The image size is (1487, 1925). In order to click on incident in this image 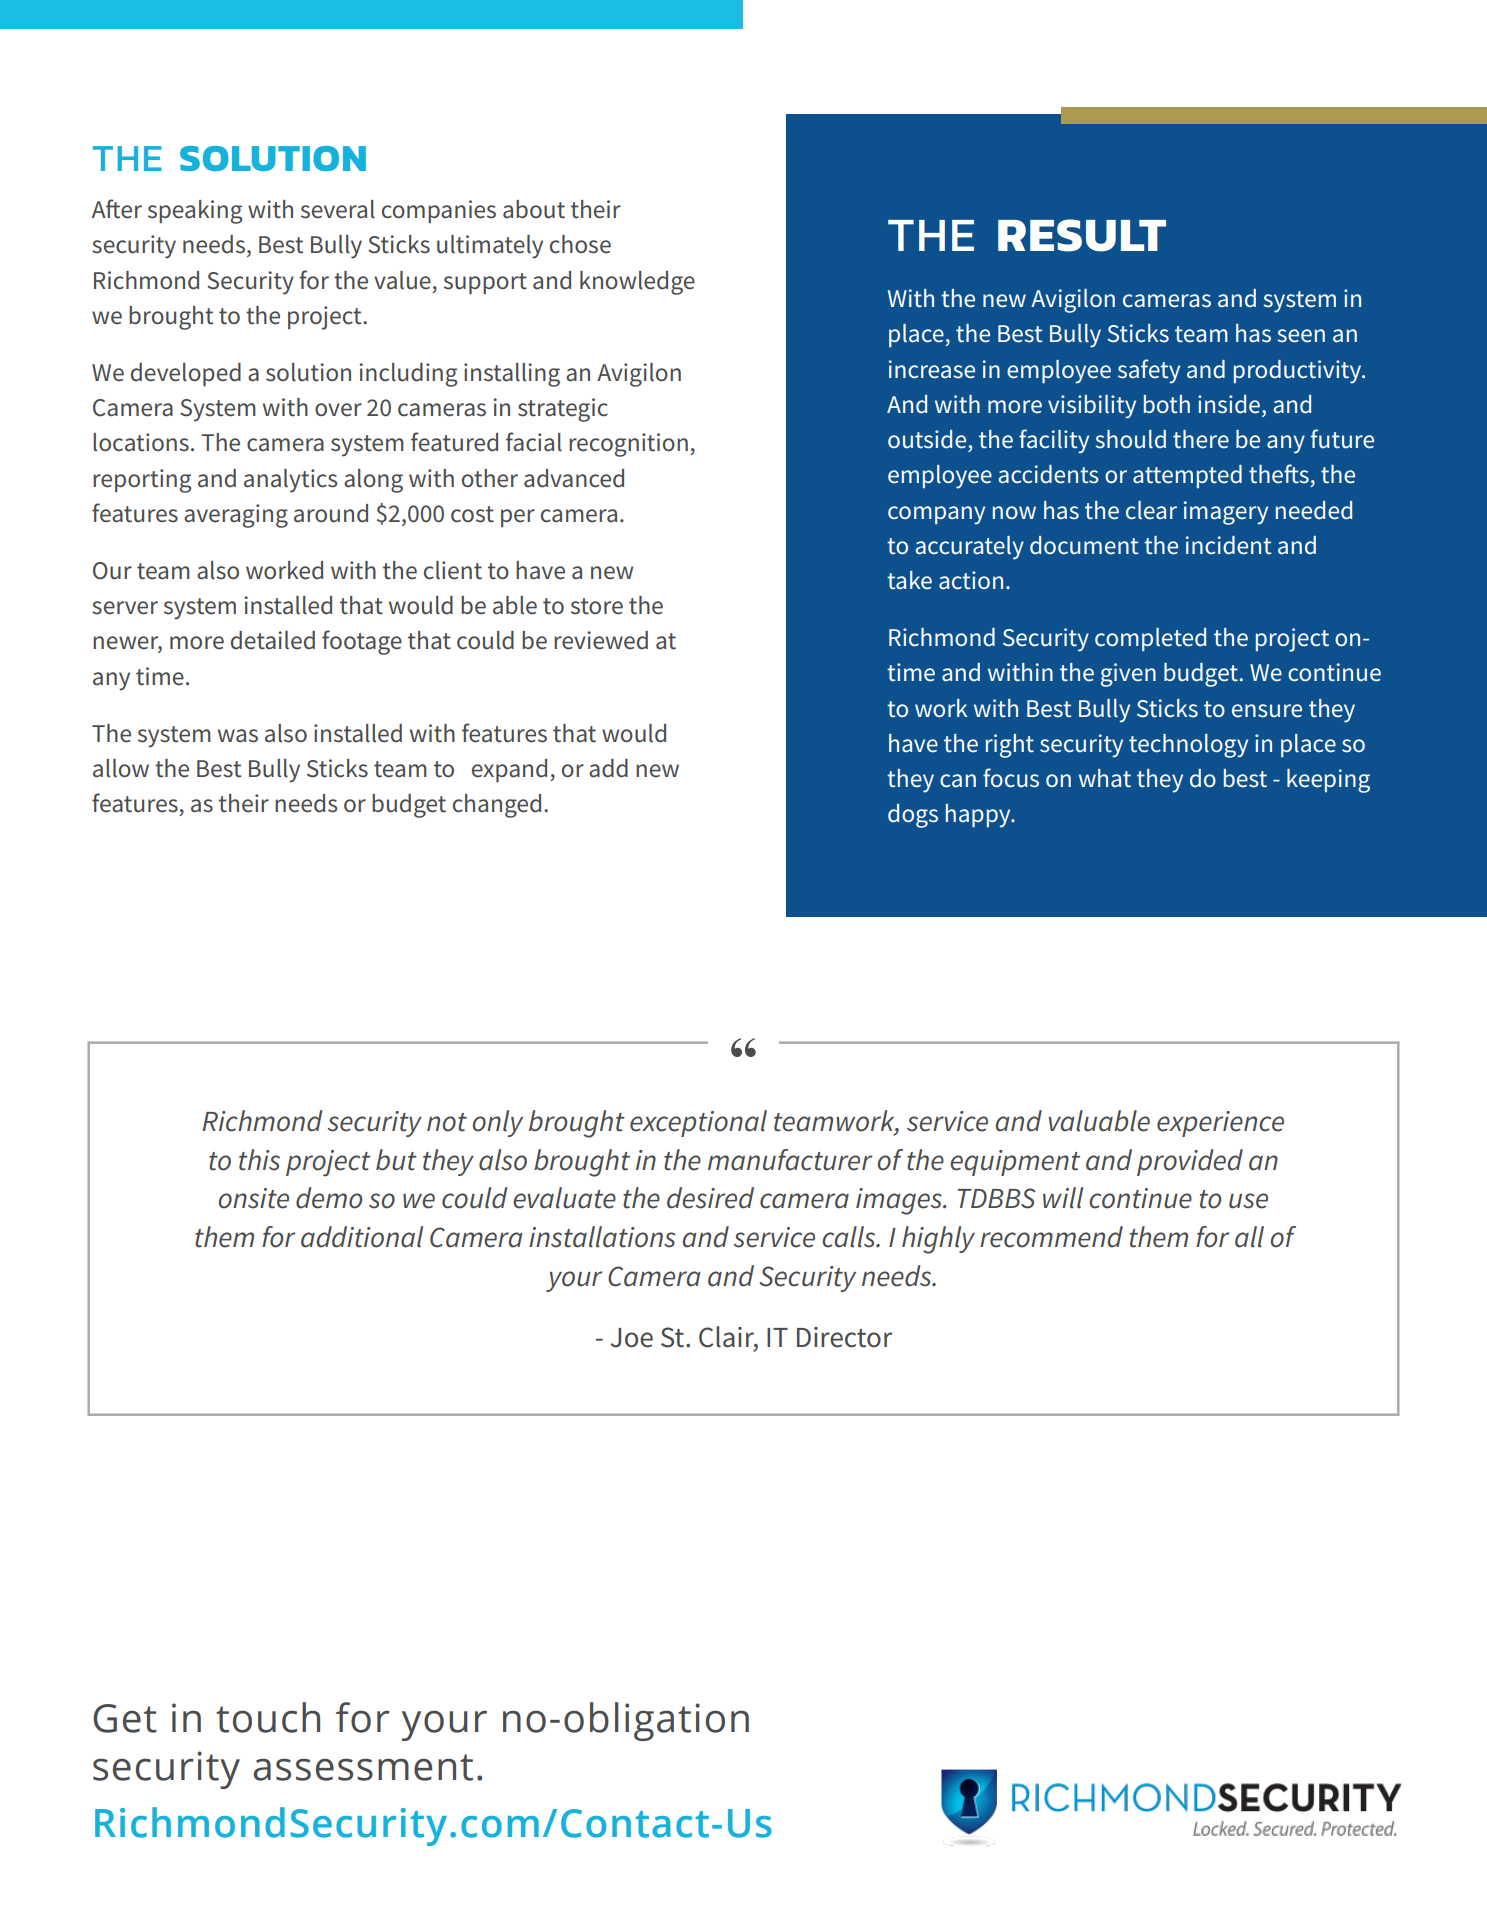, I will do `click(1229, 545)`.
